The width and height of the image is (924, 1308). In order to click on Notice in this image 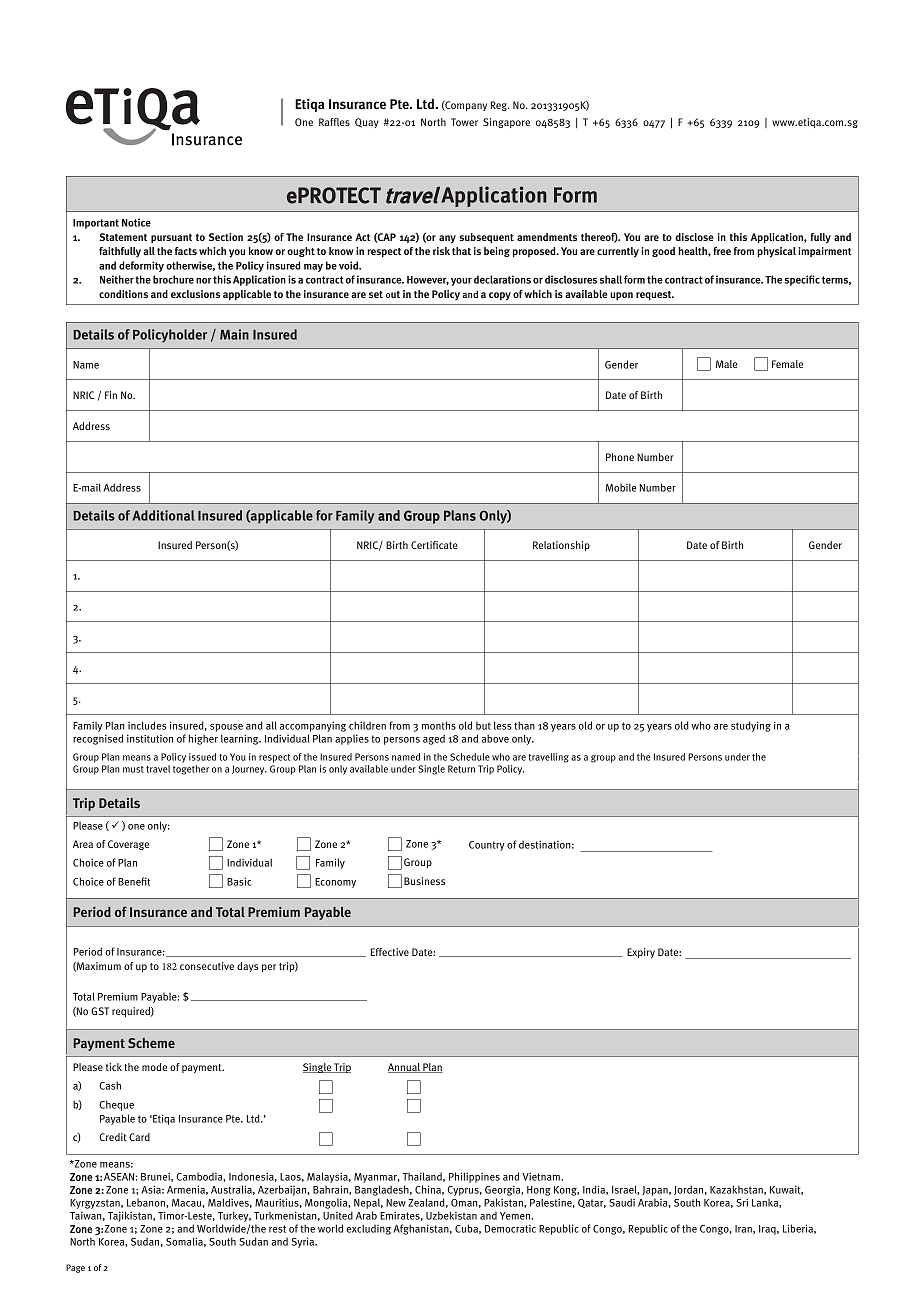, I will do `click(136, 222)`.
